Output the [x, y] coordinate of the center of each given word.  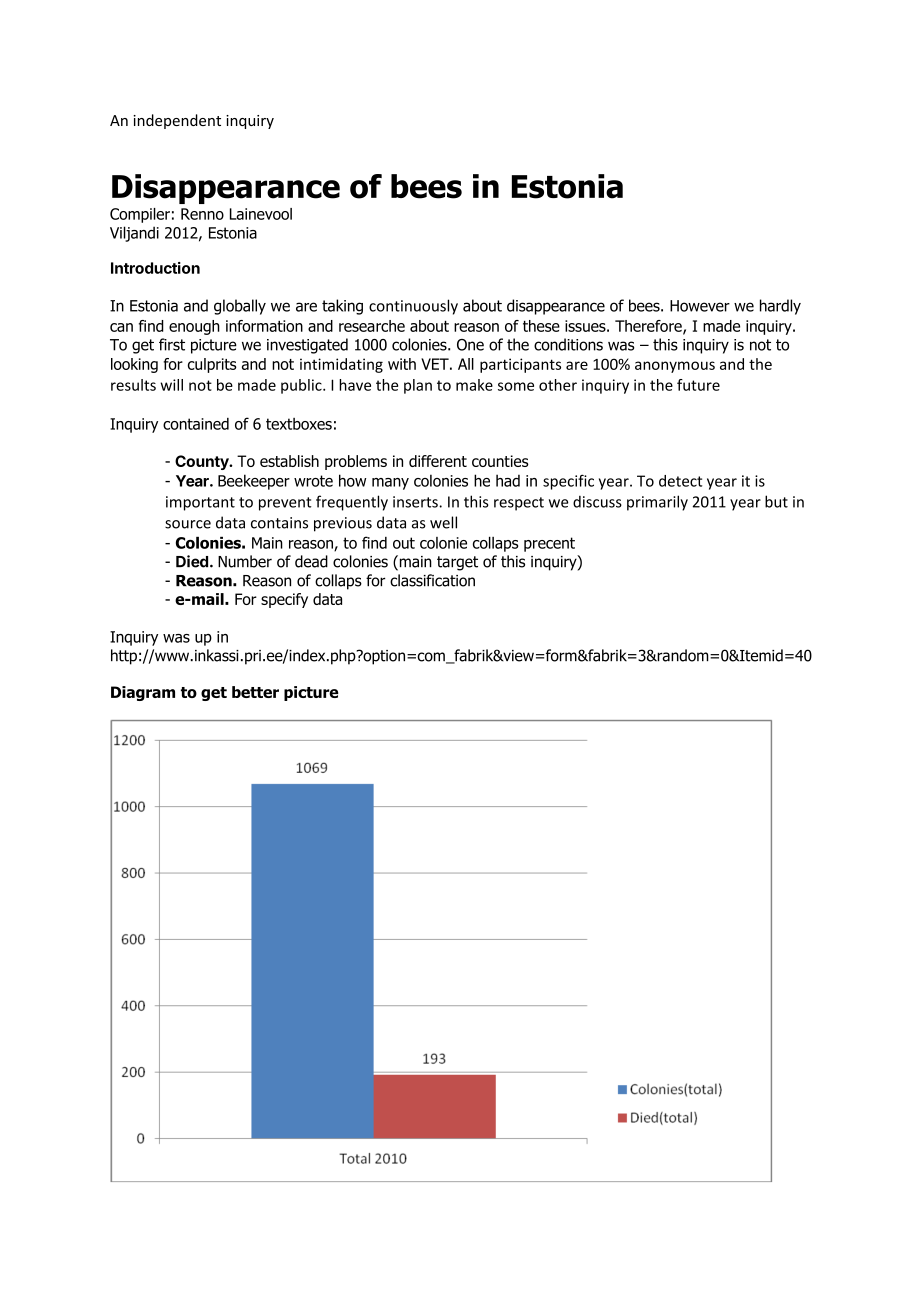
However [700, 306]
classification [432, 580]
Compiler [140, 215]
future [698, 385]
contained [196, 424]
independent [177, 121]
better [255, 692]
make [474, 385]
